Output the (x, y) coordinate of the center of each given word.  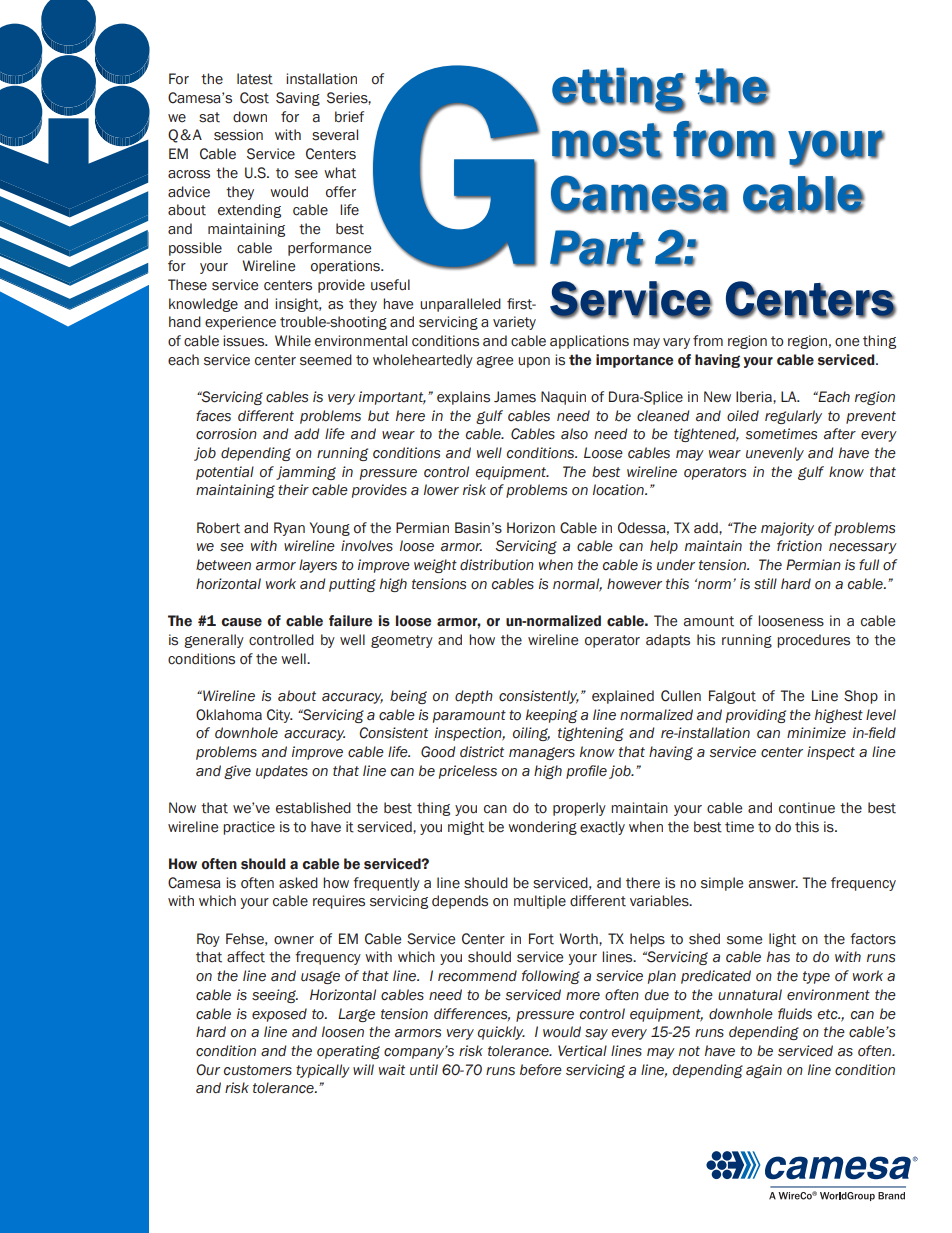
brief (349, 117)
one (847, 342)
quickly (501, 1033)
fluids (795, 1014)
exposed (279, 1015)
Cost (254, 98)
